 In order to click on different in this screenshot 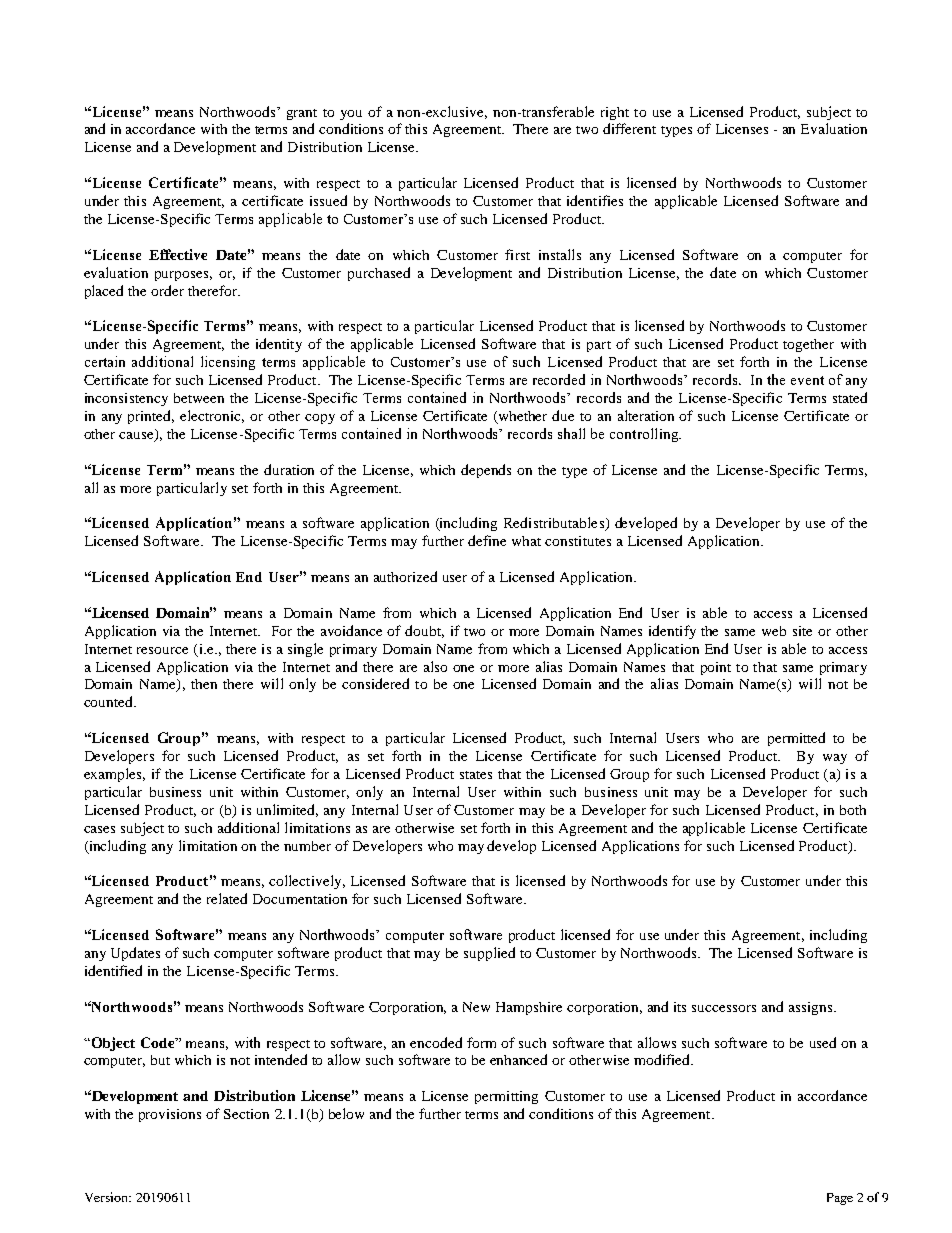, I will do `click(629, 128)`.
